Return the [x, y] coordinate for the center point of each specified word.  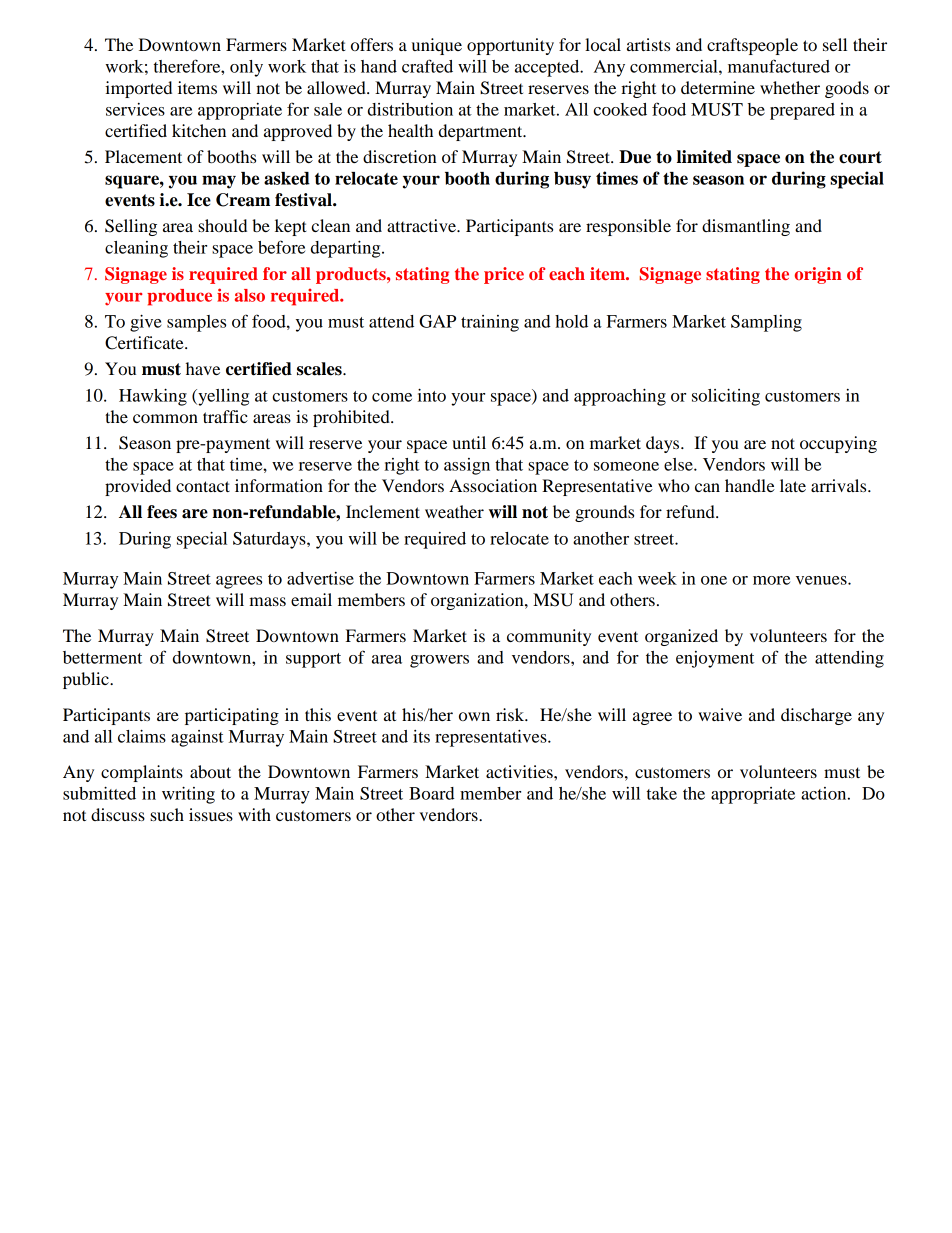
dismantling [746, 227]
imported [138, 89]
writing [188, 795]
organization [478, 601]
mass [267, 601]
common [165, 418]
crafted [427, 66]
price [504, 275]
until [469, 442]
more [771, 580]
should [222, 225]
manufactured [779, 66]
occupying [838, 444]
